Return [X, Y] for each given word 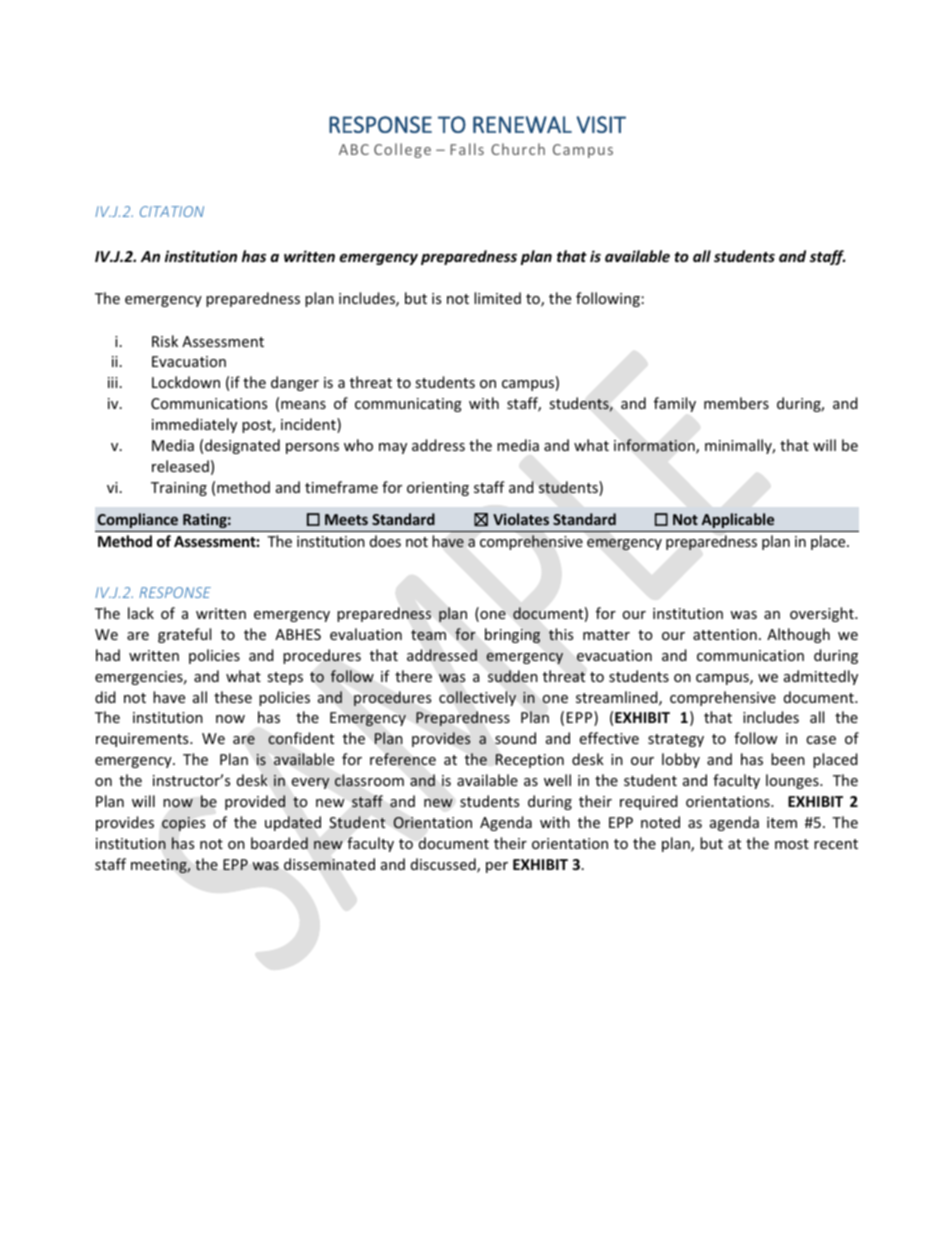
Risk [165, 341]
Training [179, 489]
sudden [513, 676]
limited [497, 298]
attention [725, 634]
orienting [438, 489]
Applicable [738, 520]
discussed [444, 865]
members [736, 403]
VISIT [601, 124]
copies [183, 824]
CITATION [172, 211]
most [792, 844]
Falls [467, 149]
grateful [184, 635]
